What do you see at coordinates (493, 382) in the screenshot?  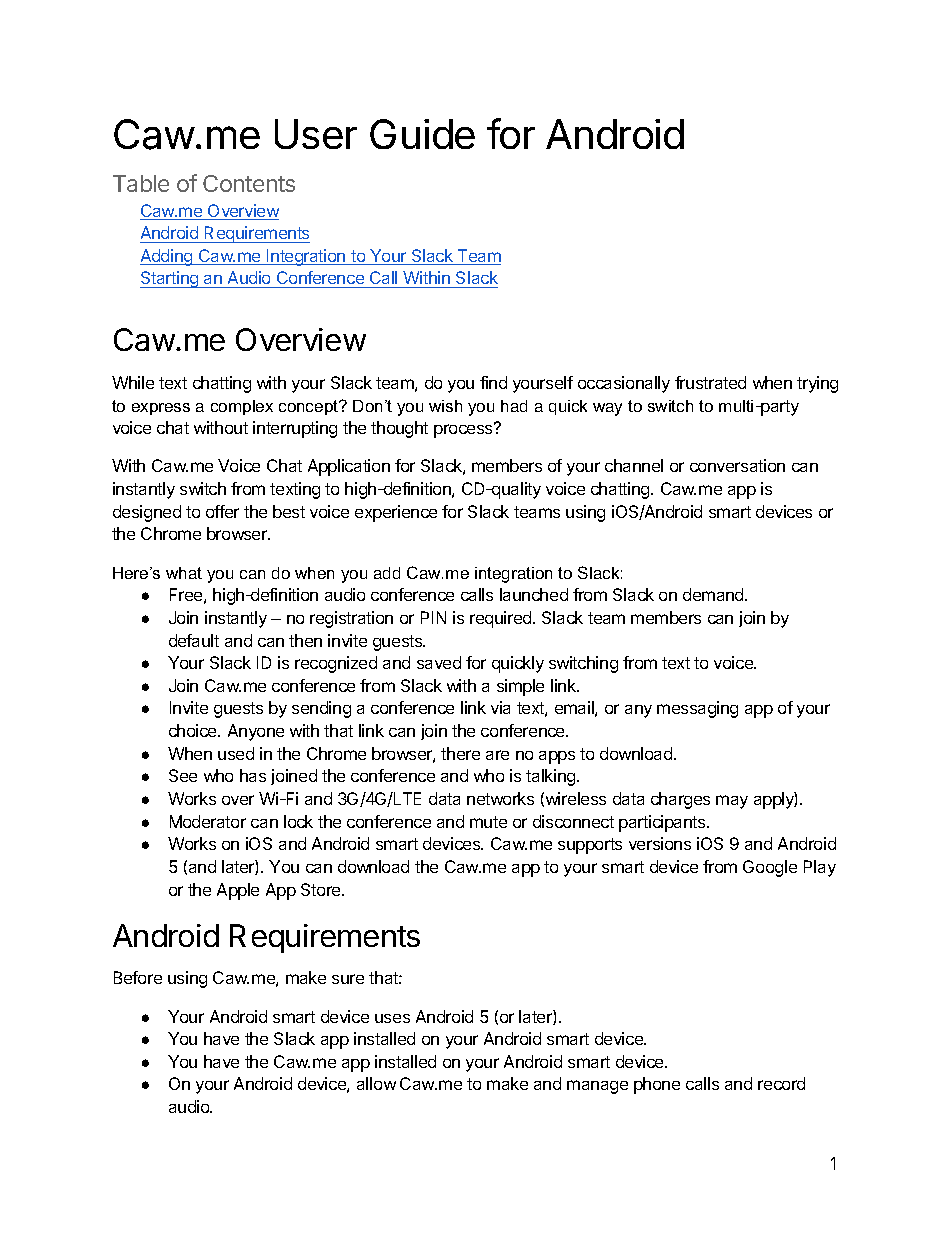 I see `find` at bounding box center [493, 382].
